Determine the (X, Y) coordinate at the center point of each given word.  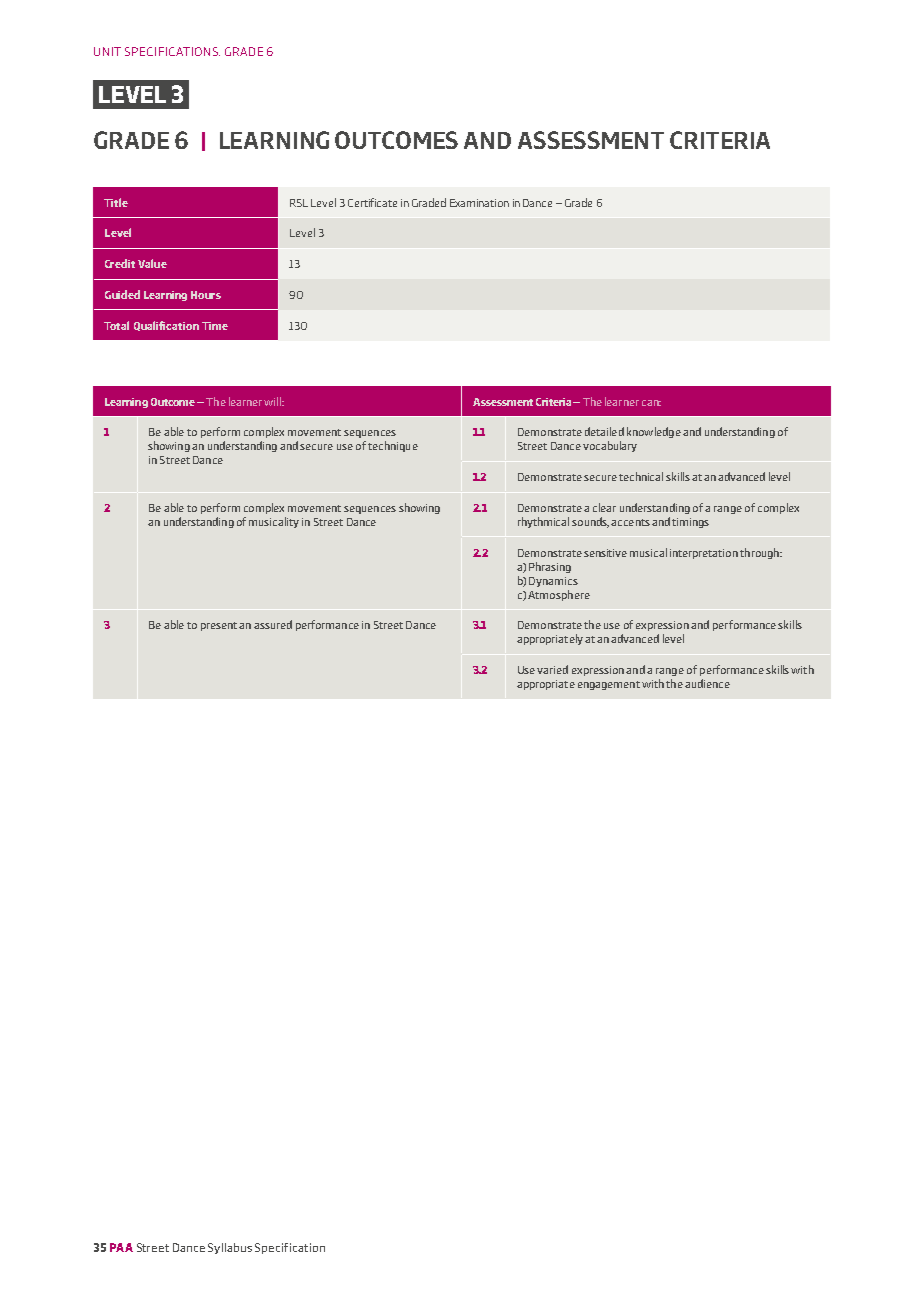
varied (552, 669)
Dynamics (553, 582)
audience (707, 683)
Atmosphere (559, 595)
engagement (609, 685)
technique (393, 446)
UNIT (107, 51)
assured (273, 624)
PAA (121, 1247)
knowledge (654, 432)
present (219, 626)
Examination (479, 203)
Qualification (166, 326)
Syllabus (230, 1248)
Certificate (372, 202)
